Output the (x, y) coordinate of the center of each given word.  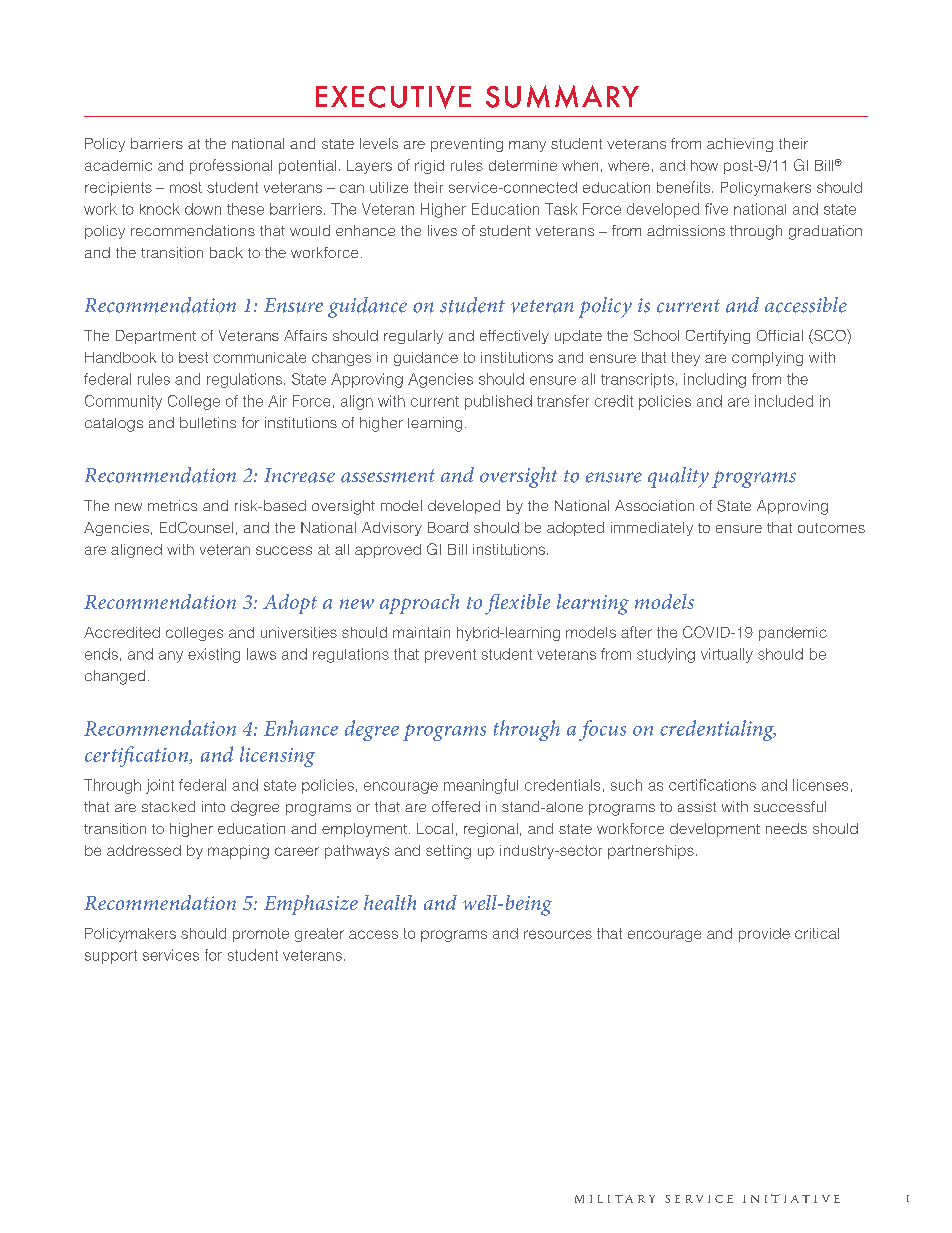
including (715, 380)
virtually (727, 655)
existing (214, 655)
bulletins (208, 422)
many (527, 146)
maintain (421, 632)
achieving (740, 145)
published (498, 402)
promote (261, 935)
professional (231, 166)
